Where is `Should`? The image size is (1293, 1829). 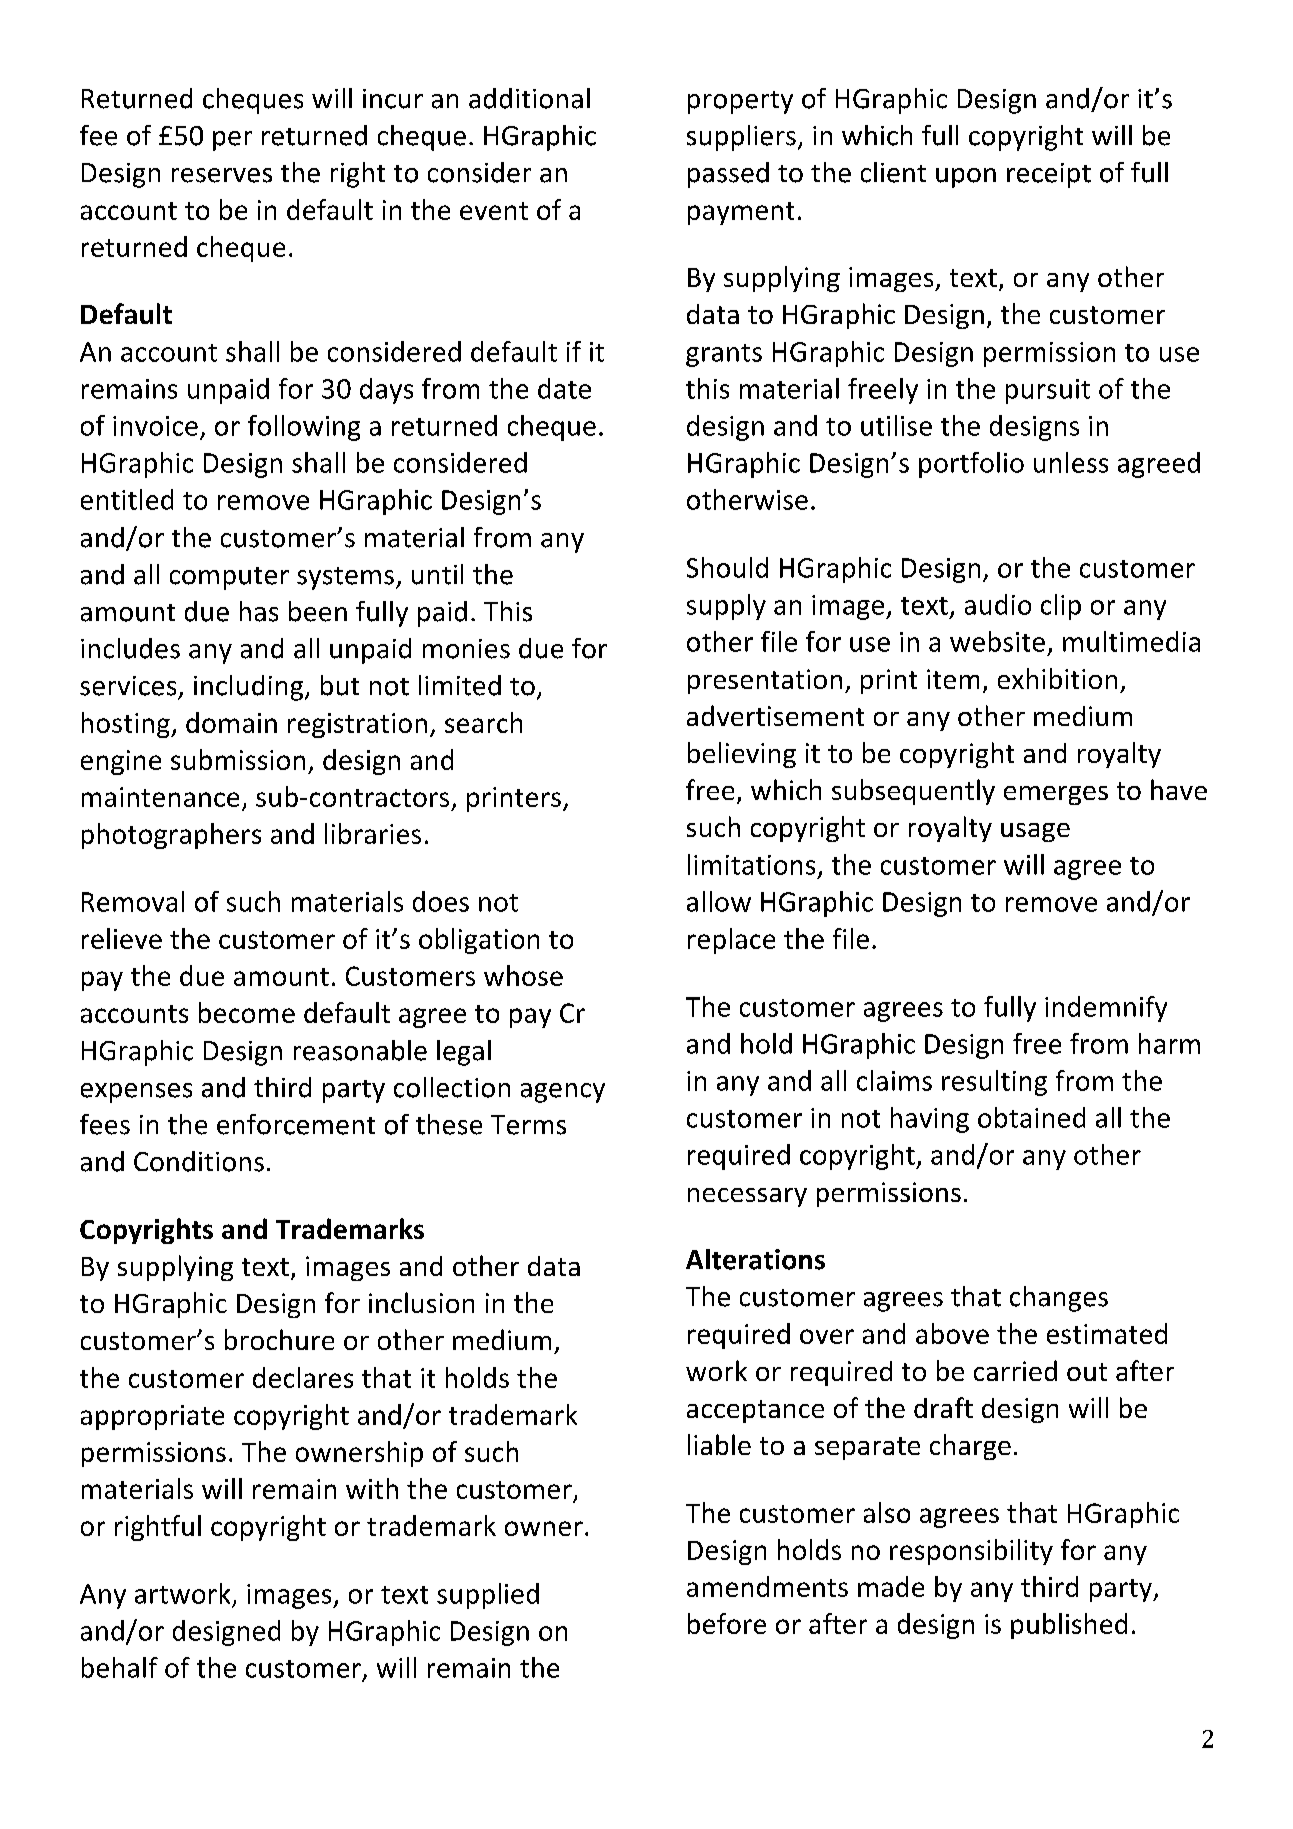 Should is located at coordinates (727, 567).
